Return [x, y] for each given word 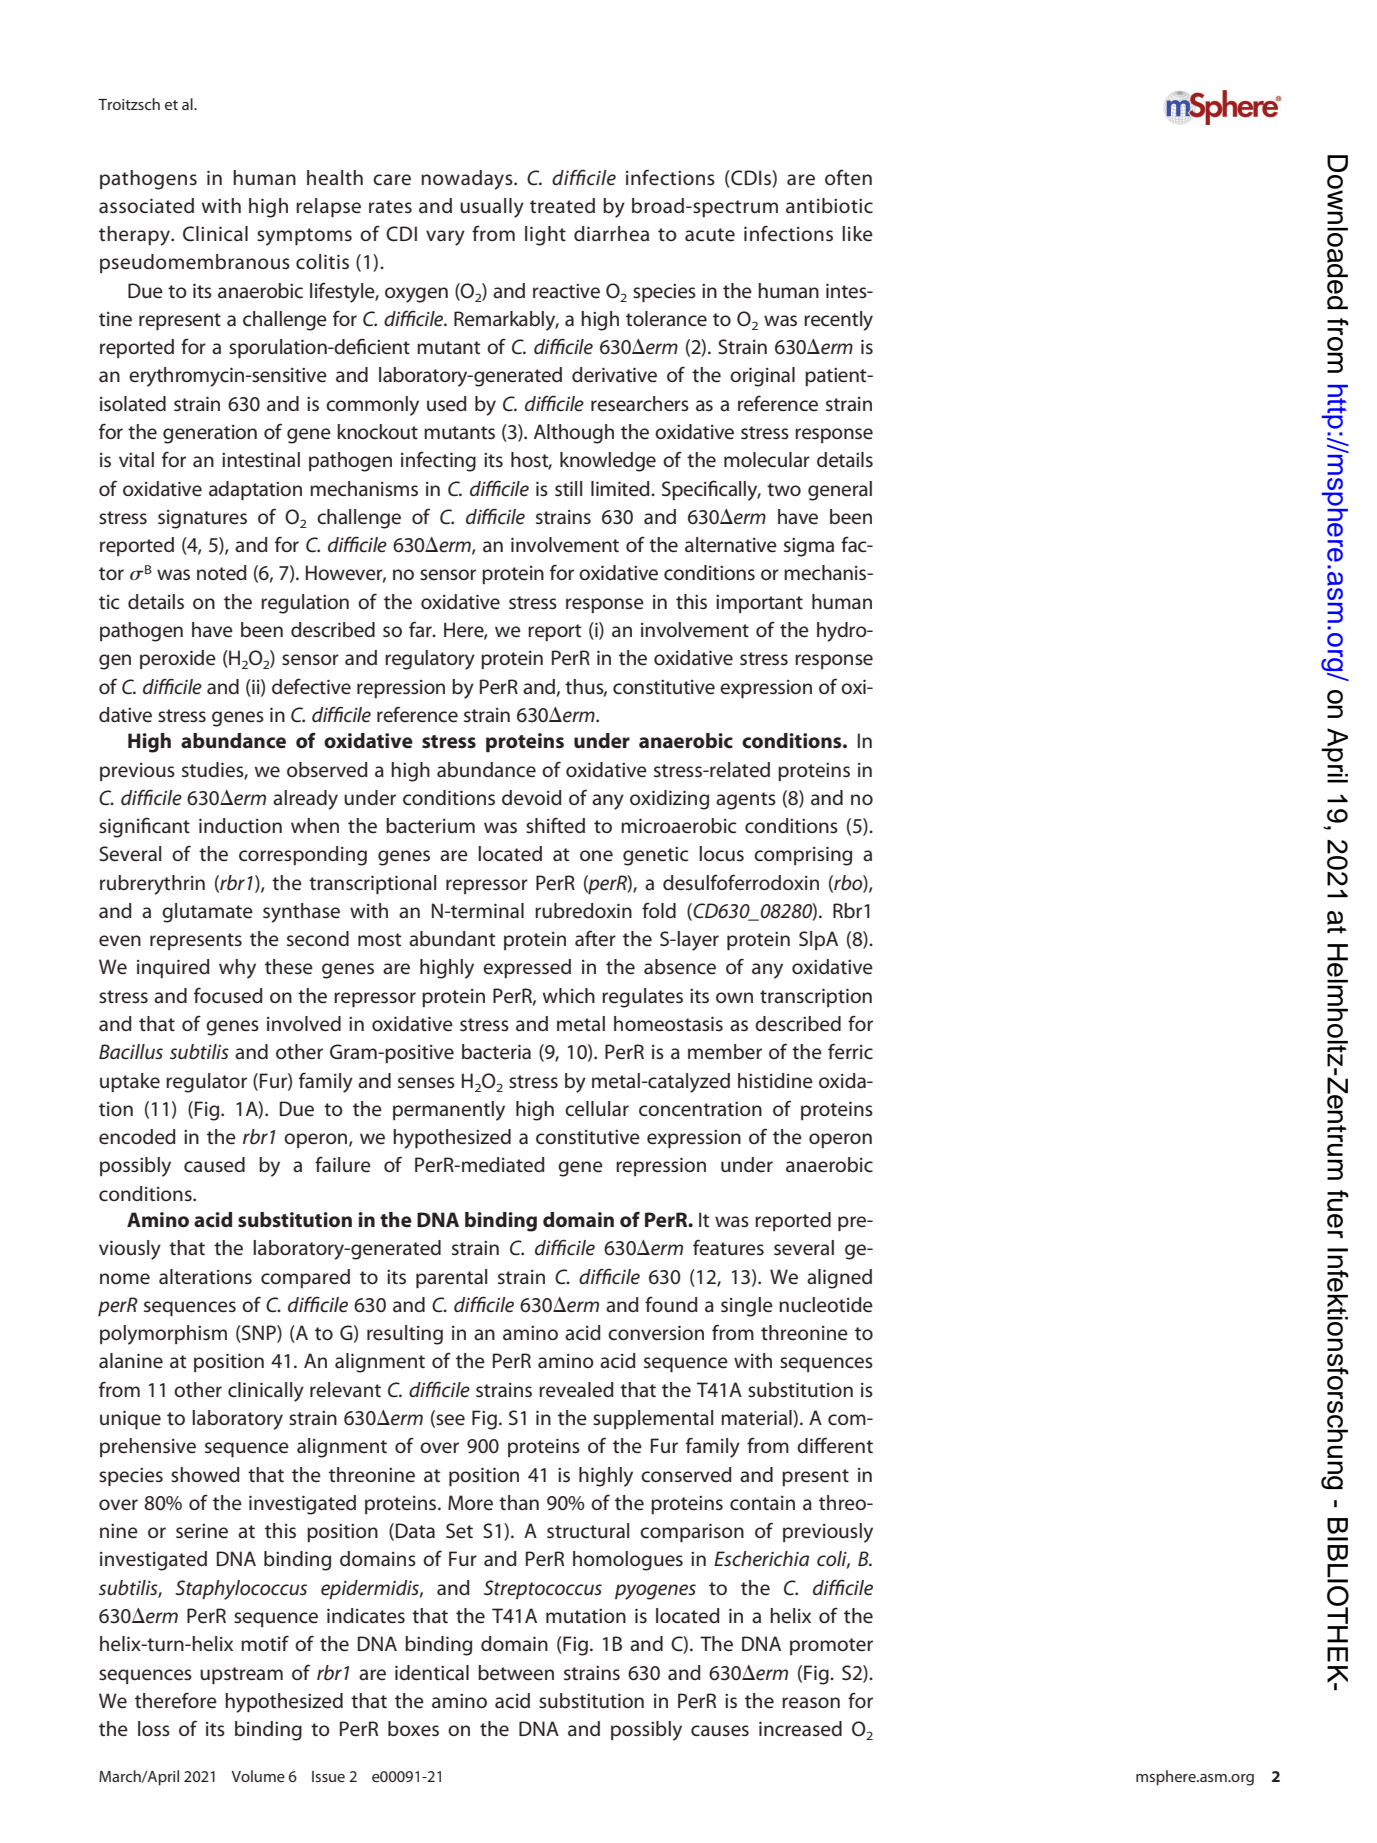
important [759, 604]
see [449, 1421]
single [747, 1307]
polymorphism [163, 1335]
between [516, 1673]
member [725, 1052]
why [237, 969]
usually [492, 208]
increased [800, 1729]
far [421, 629]
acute [710, 235]
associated [146, 206]
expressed [527, 968]
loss [154, 1729]
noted [222, 573]
